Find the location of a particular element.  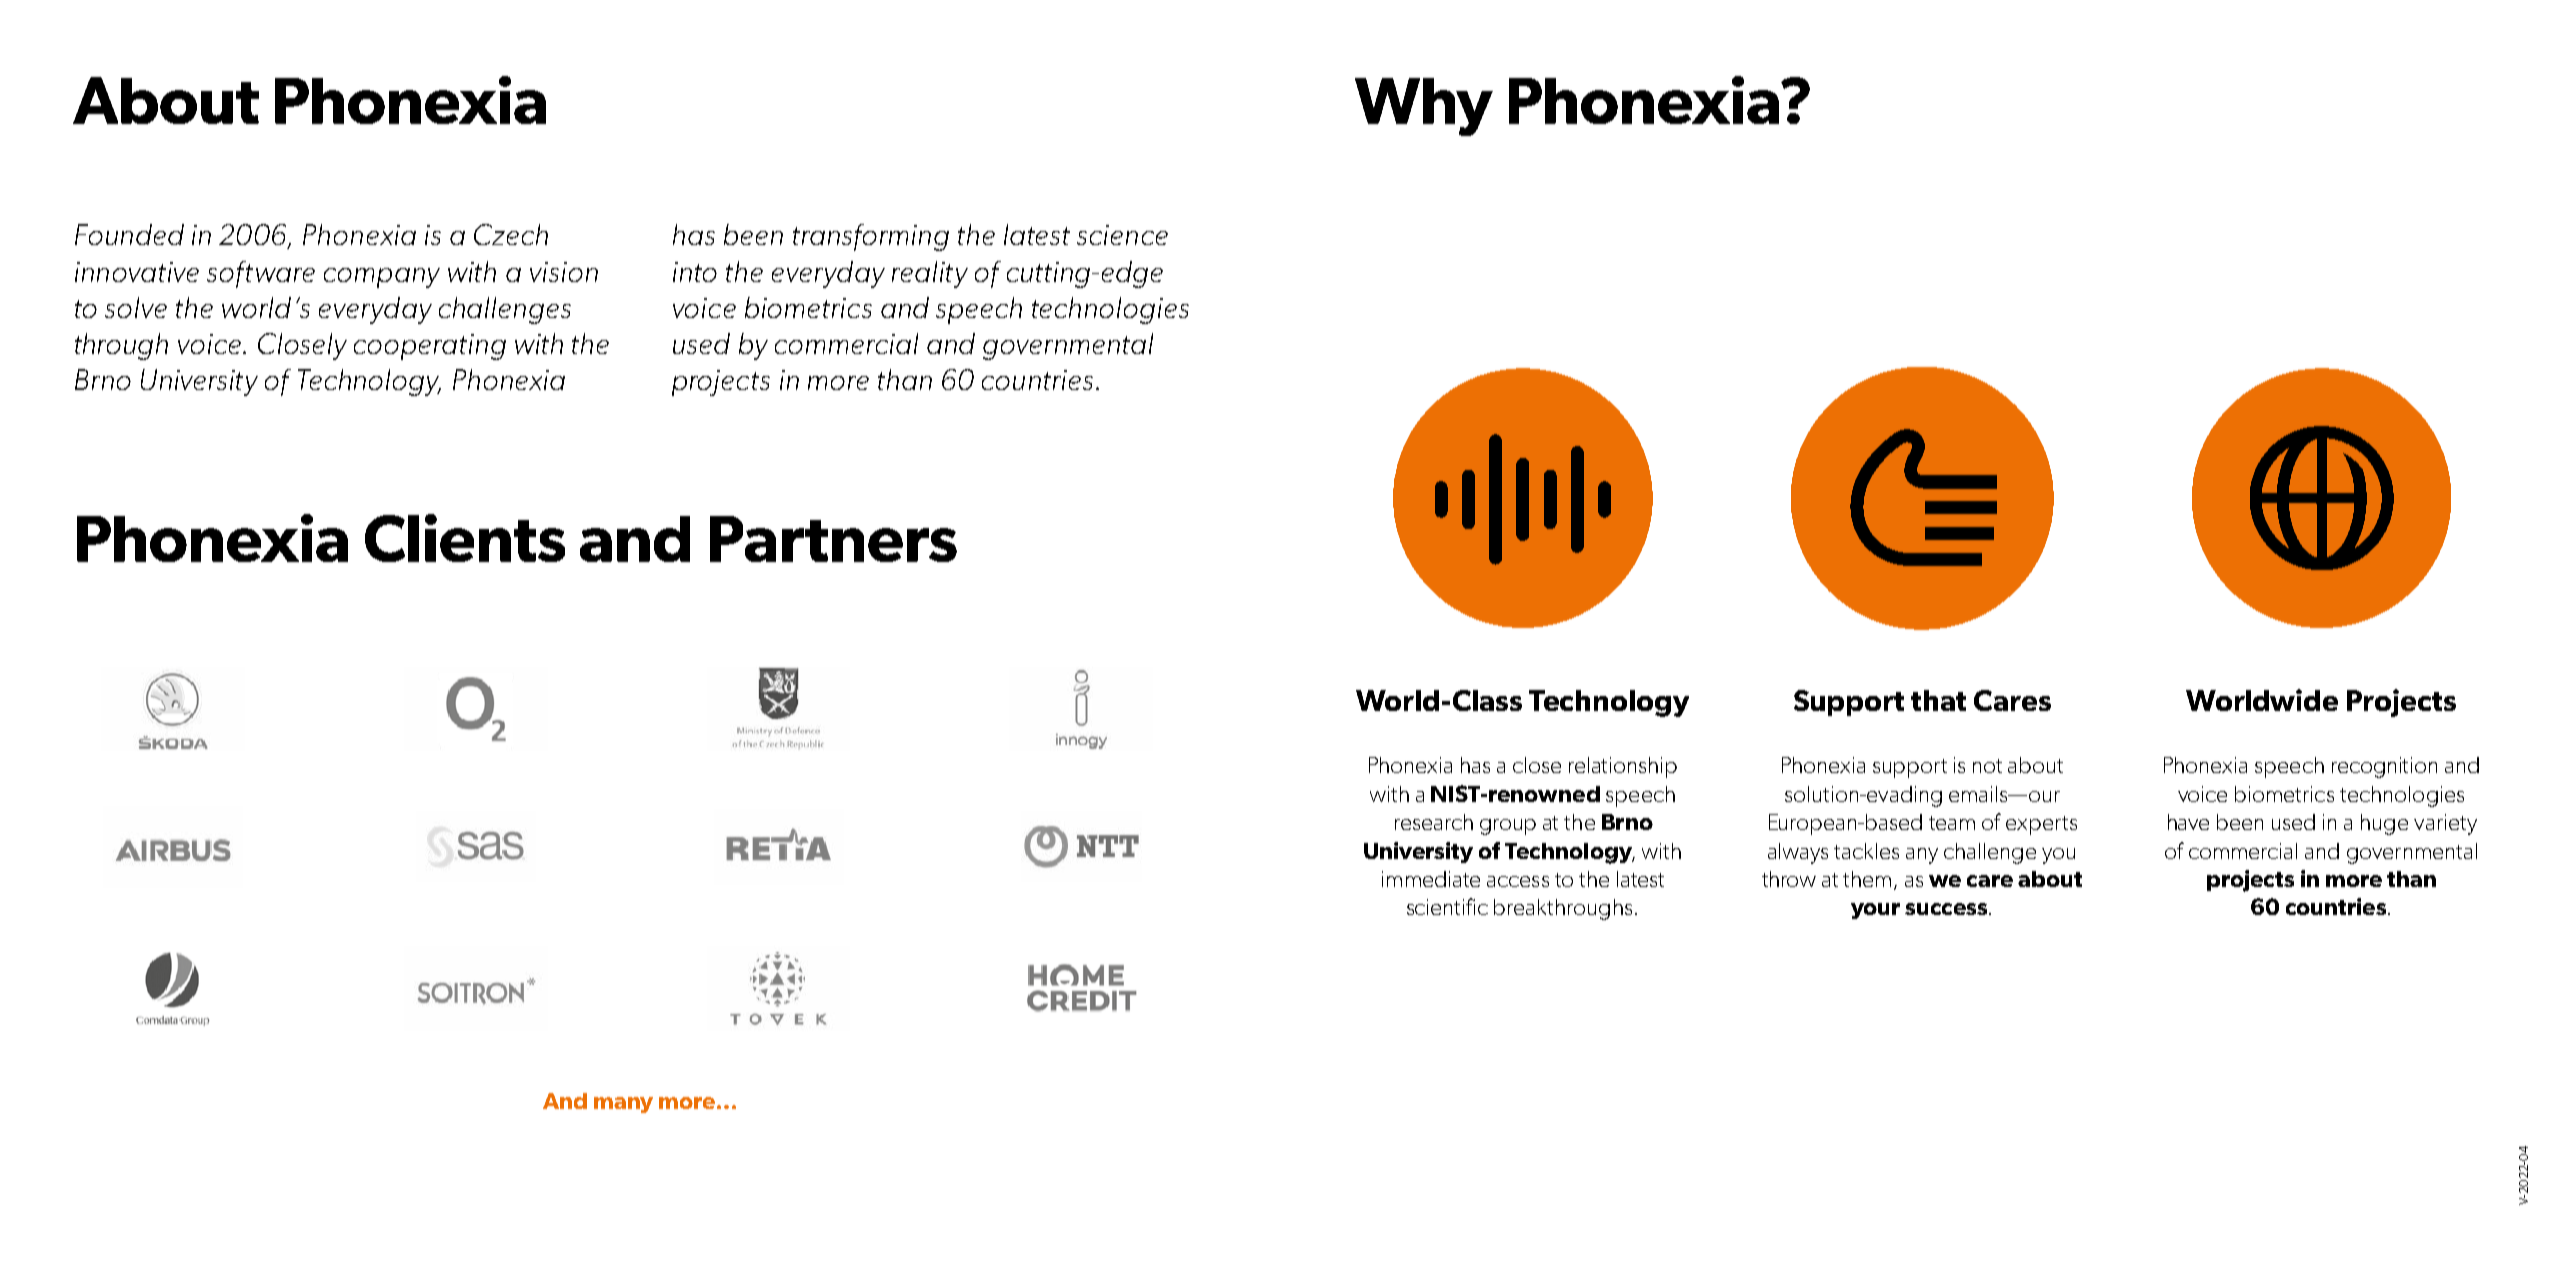

science is located at coordinates (1122, 235).
